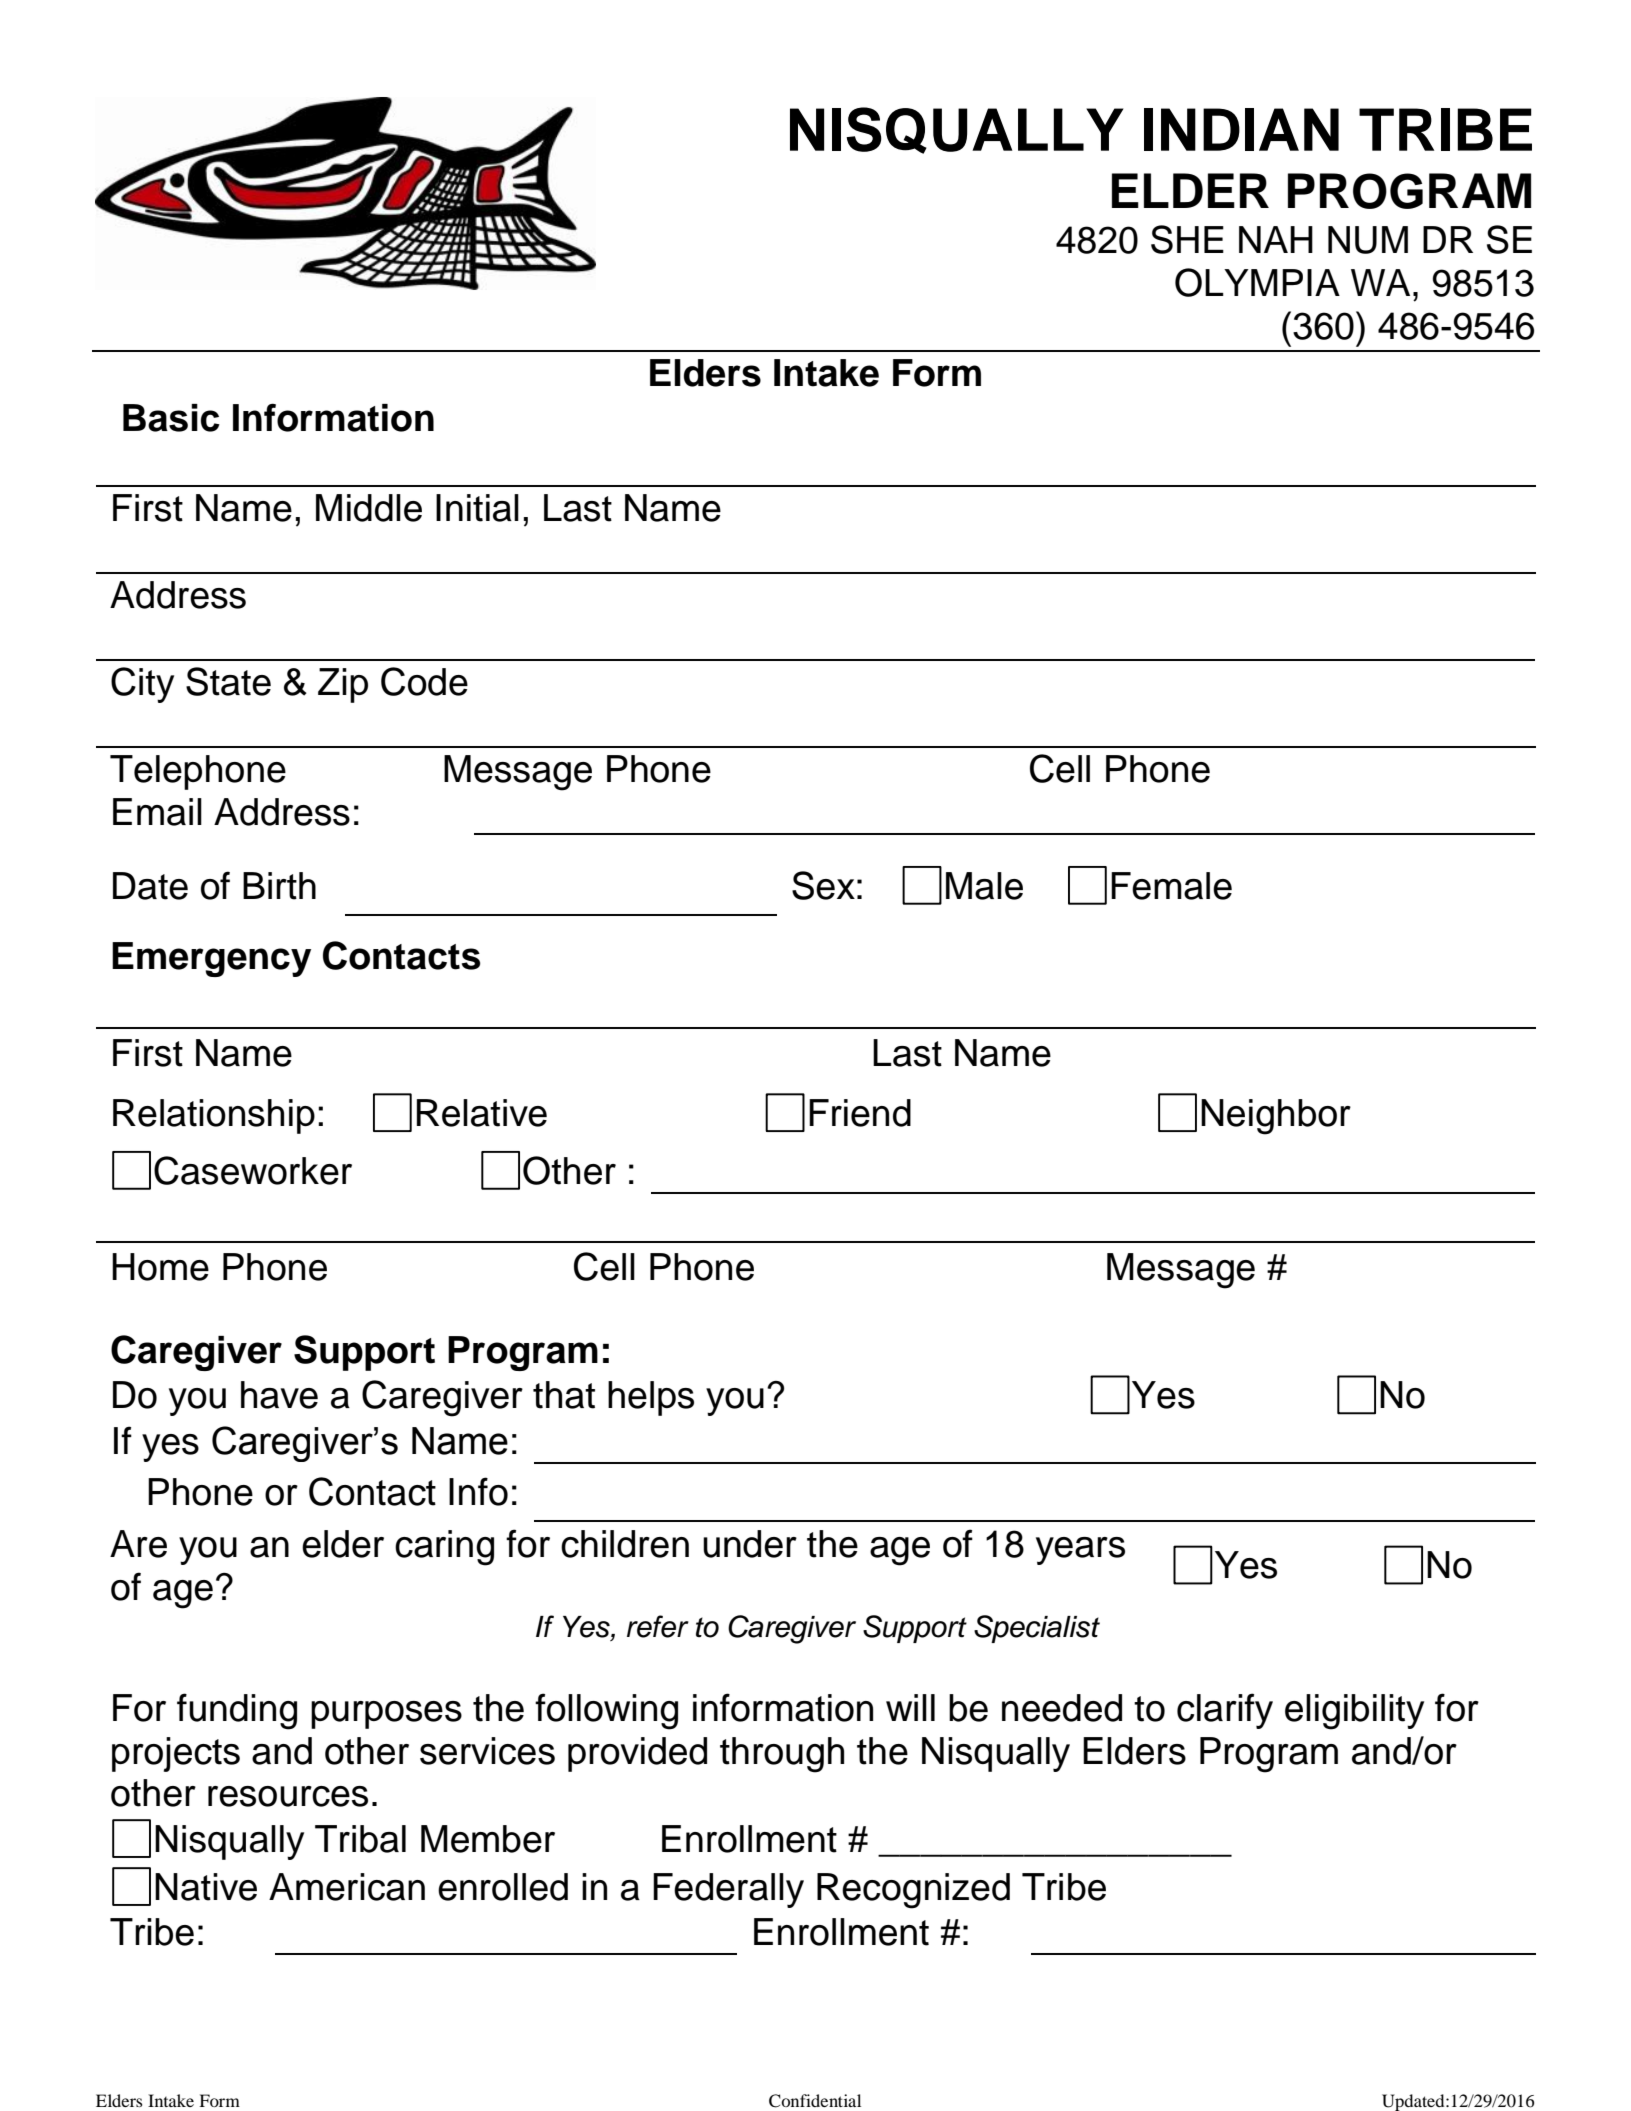  I want to click on INDIAN, so click(1241, 129).
